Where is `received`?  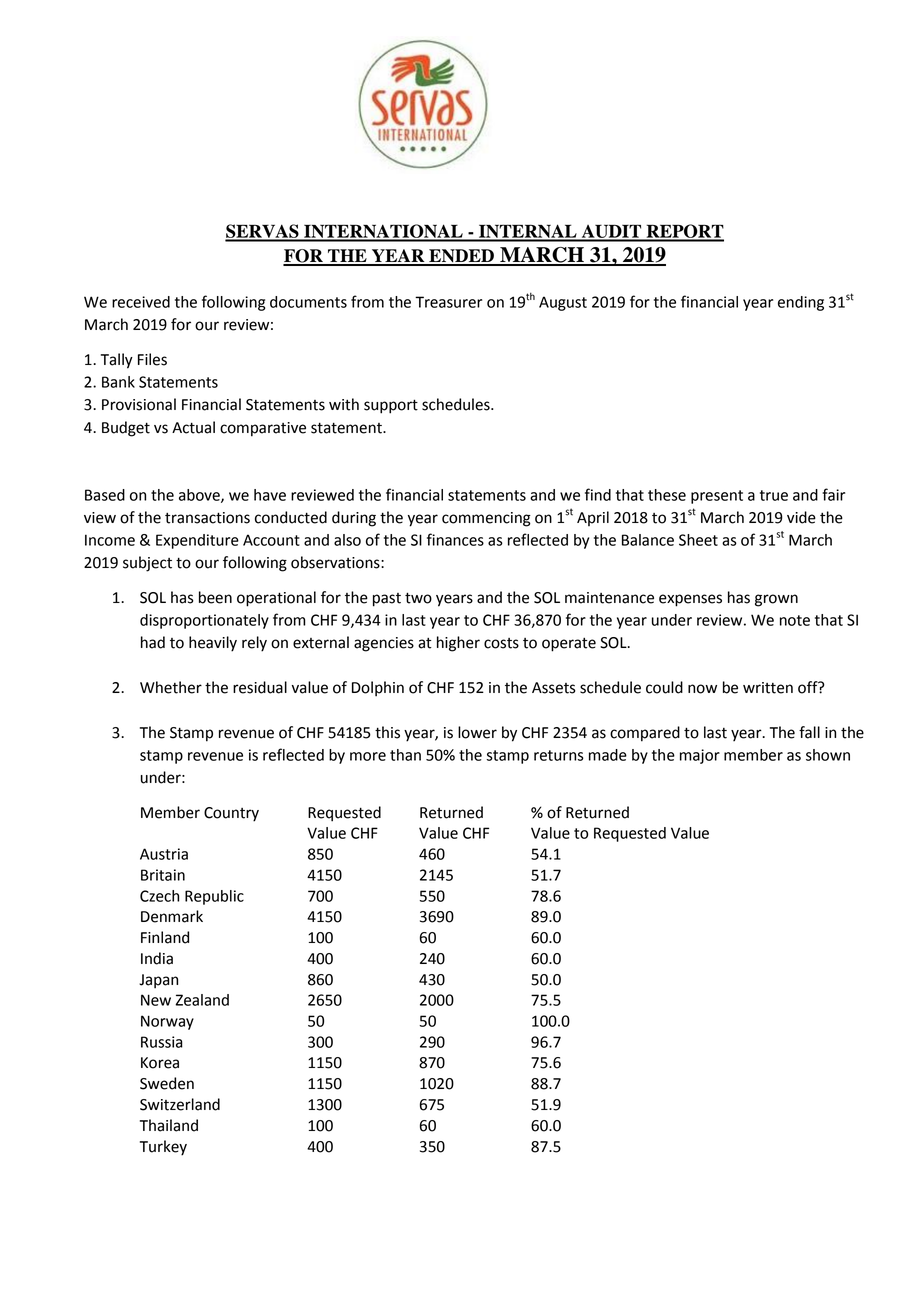 received is located at coordinates (141, 302).
